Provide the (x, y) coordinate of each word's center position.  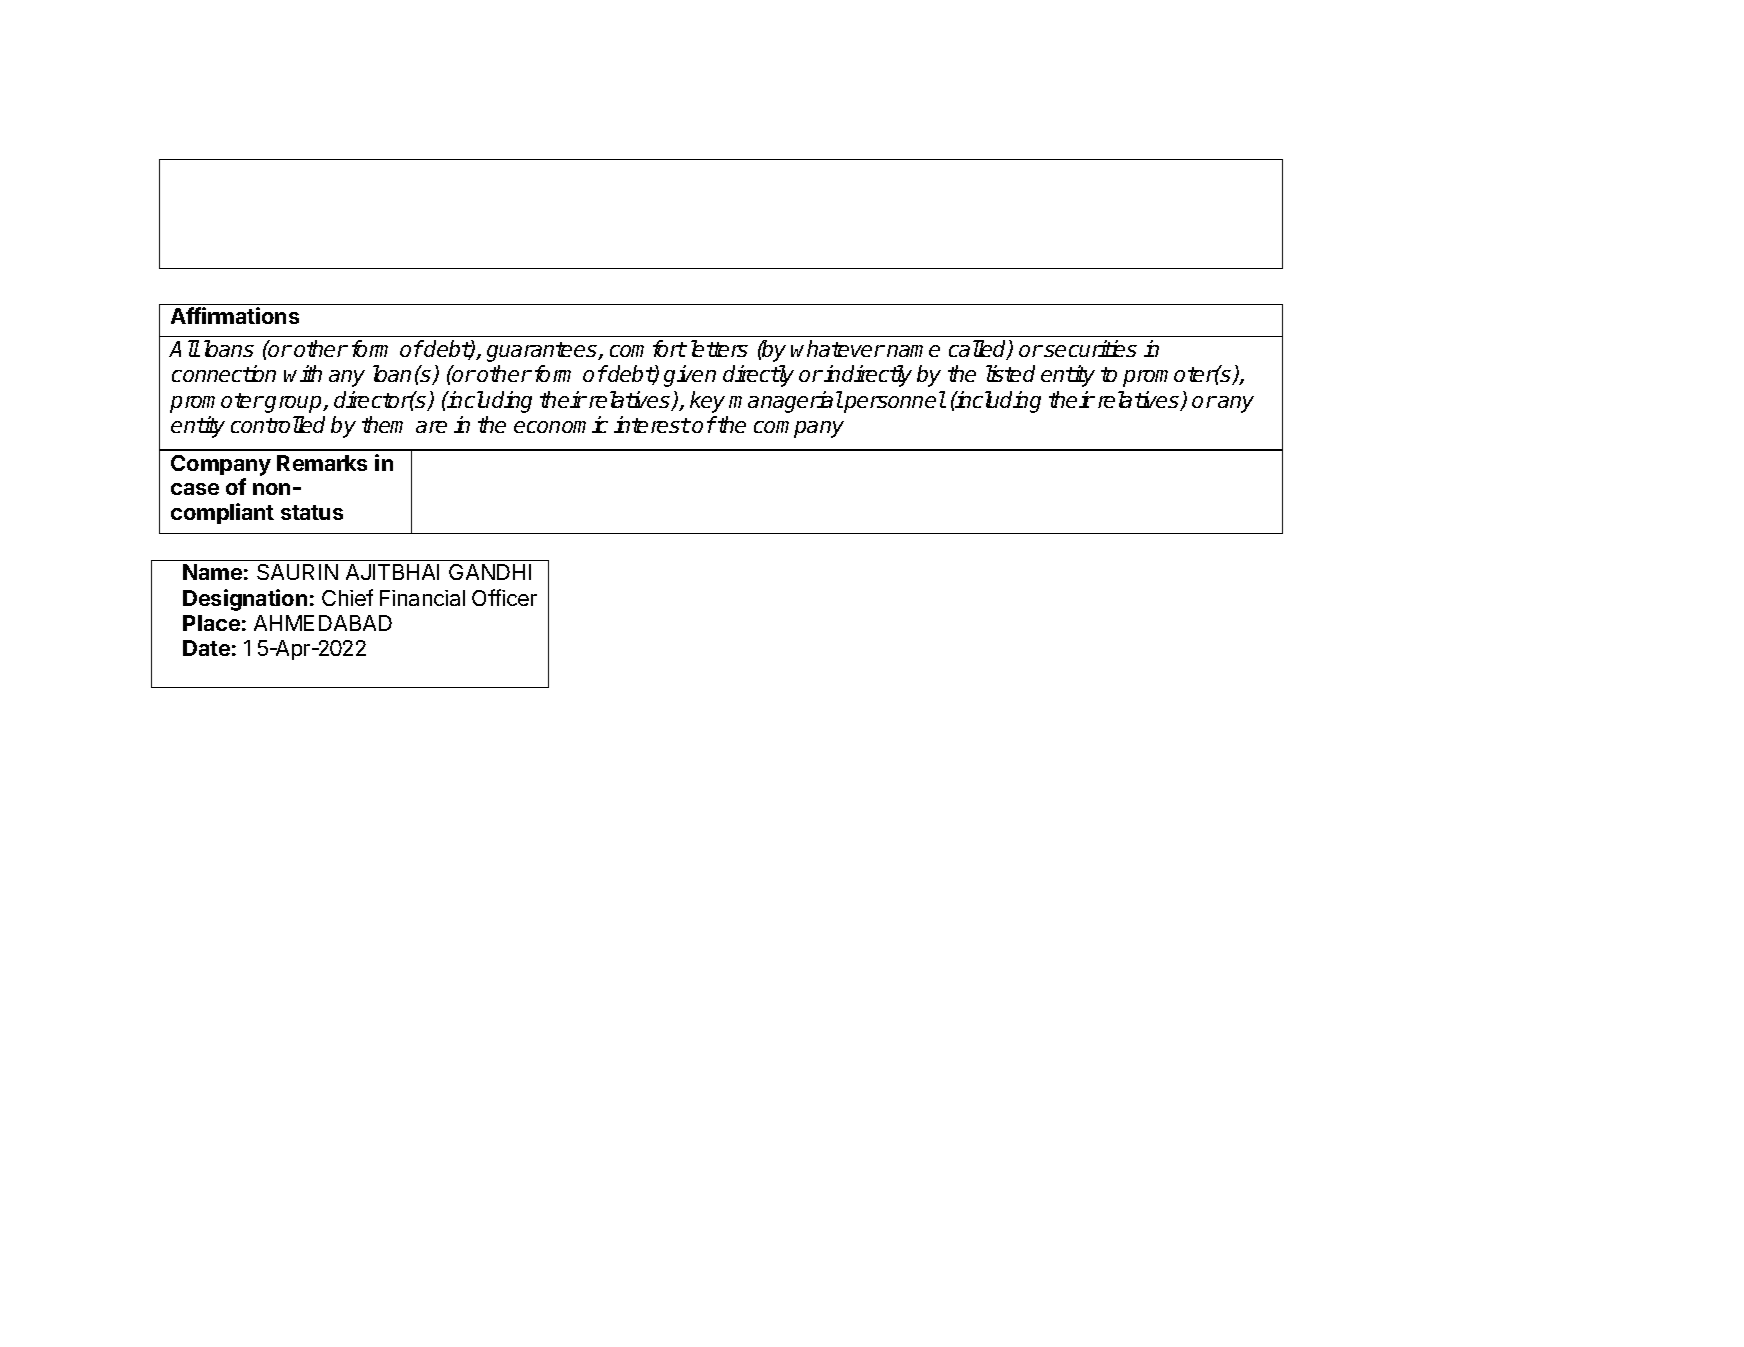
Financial (422, 598)
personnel (894, 402)
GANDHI (490, 572)
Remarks (322, 463)
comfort (648, 348)
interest (652, 424)
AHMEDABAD (323, 623)
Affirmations (235, 315)
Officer (504, 597)
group (293, 404)
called (979, 350)
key (707, 402)
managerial (786, 402)
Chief (347, 597)
